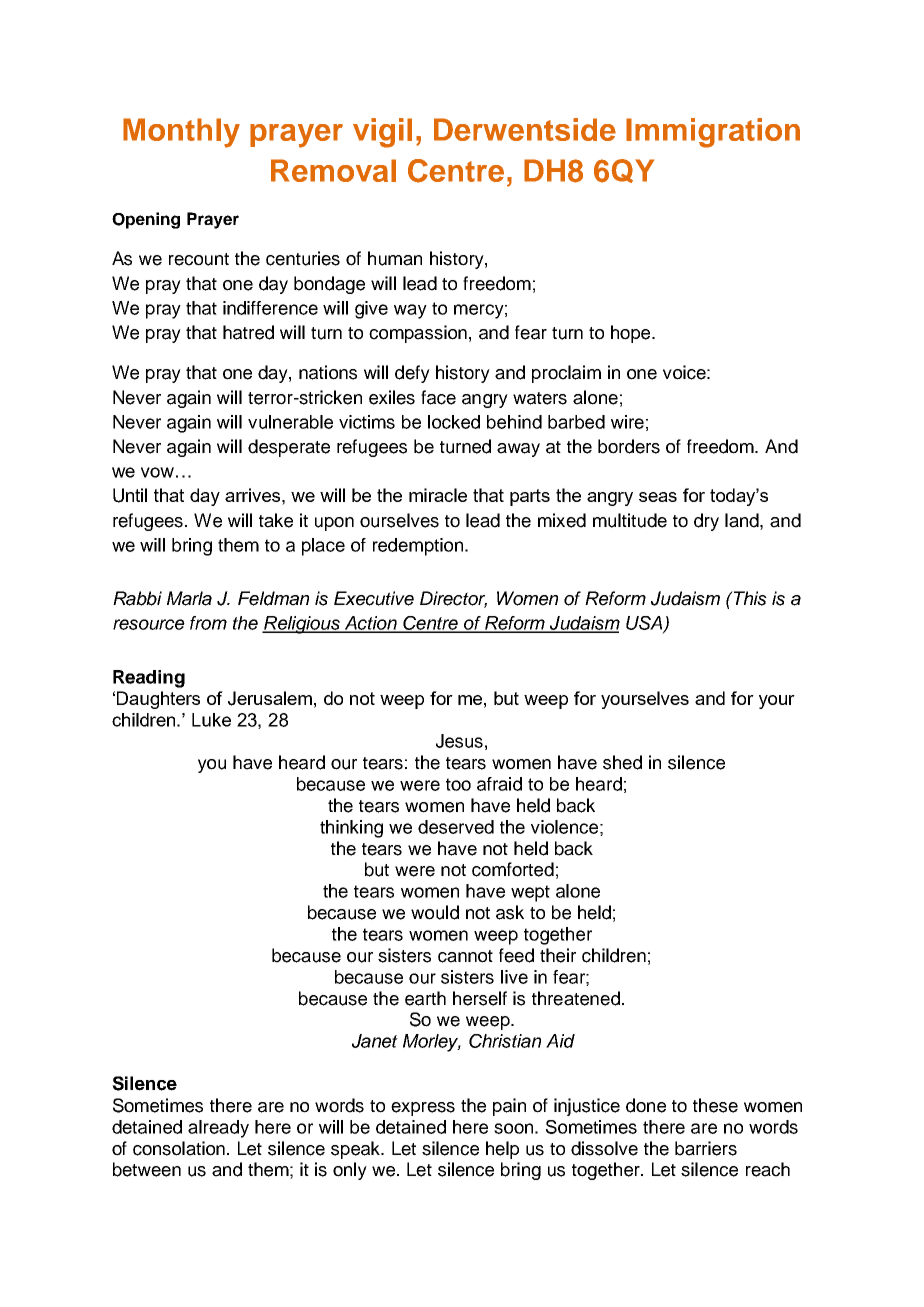 Image resolution: width=924 pixels, height=1307 pixels. What do you see at coordinates (218, 1129) in the image?
I see `already` at bounding box center [218, 1129].
